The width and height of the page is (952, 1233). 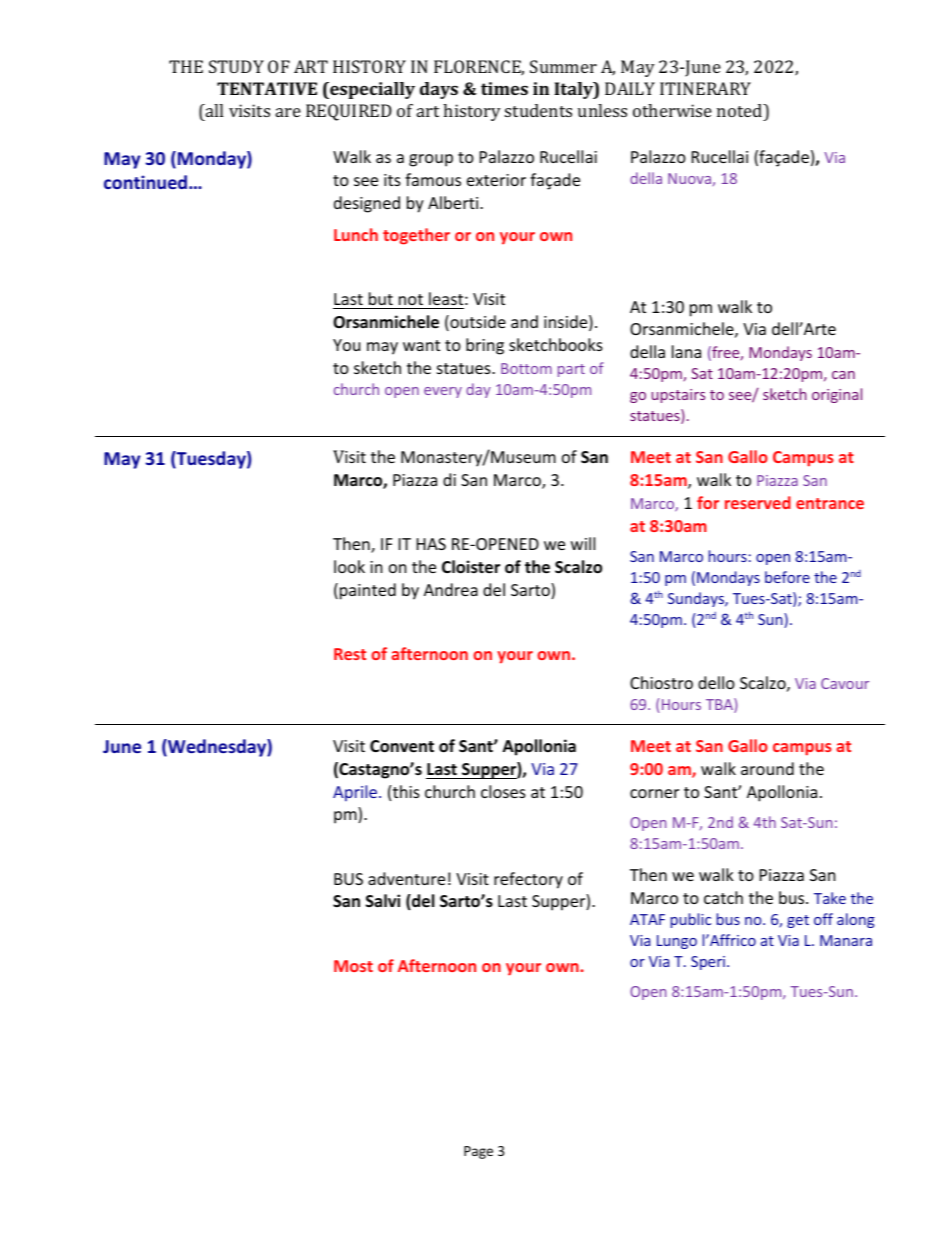 I want to click on before, so click(x=787, y=577).
